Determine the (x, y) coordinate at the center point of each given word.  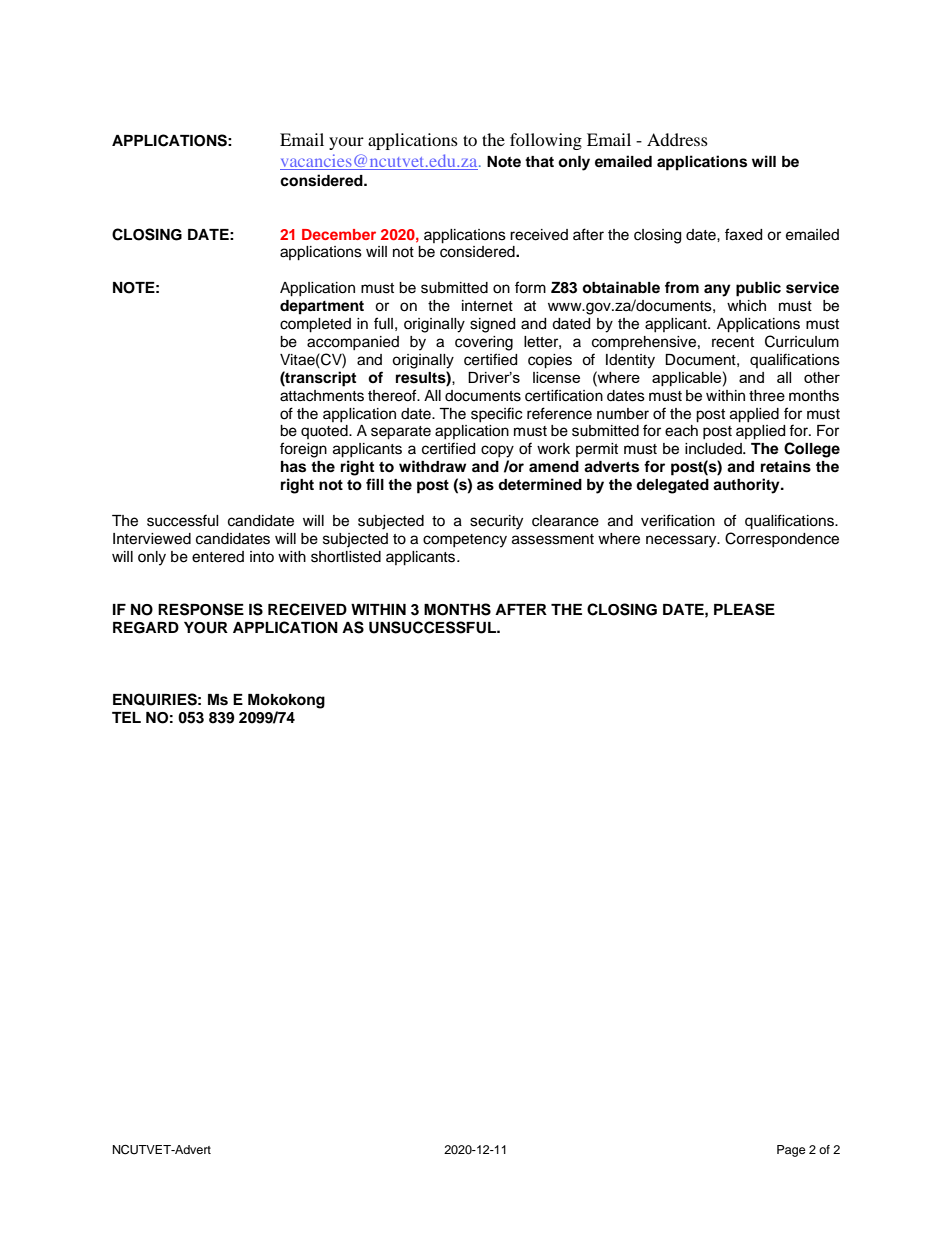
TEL (126, 717)
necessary (682, 541)
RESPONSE (201, 609)
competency (465, 541)
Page (791, 1151)
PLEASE (744, 609)
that (539, 162)
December (339, 234)
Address (677, 139)
